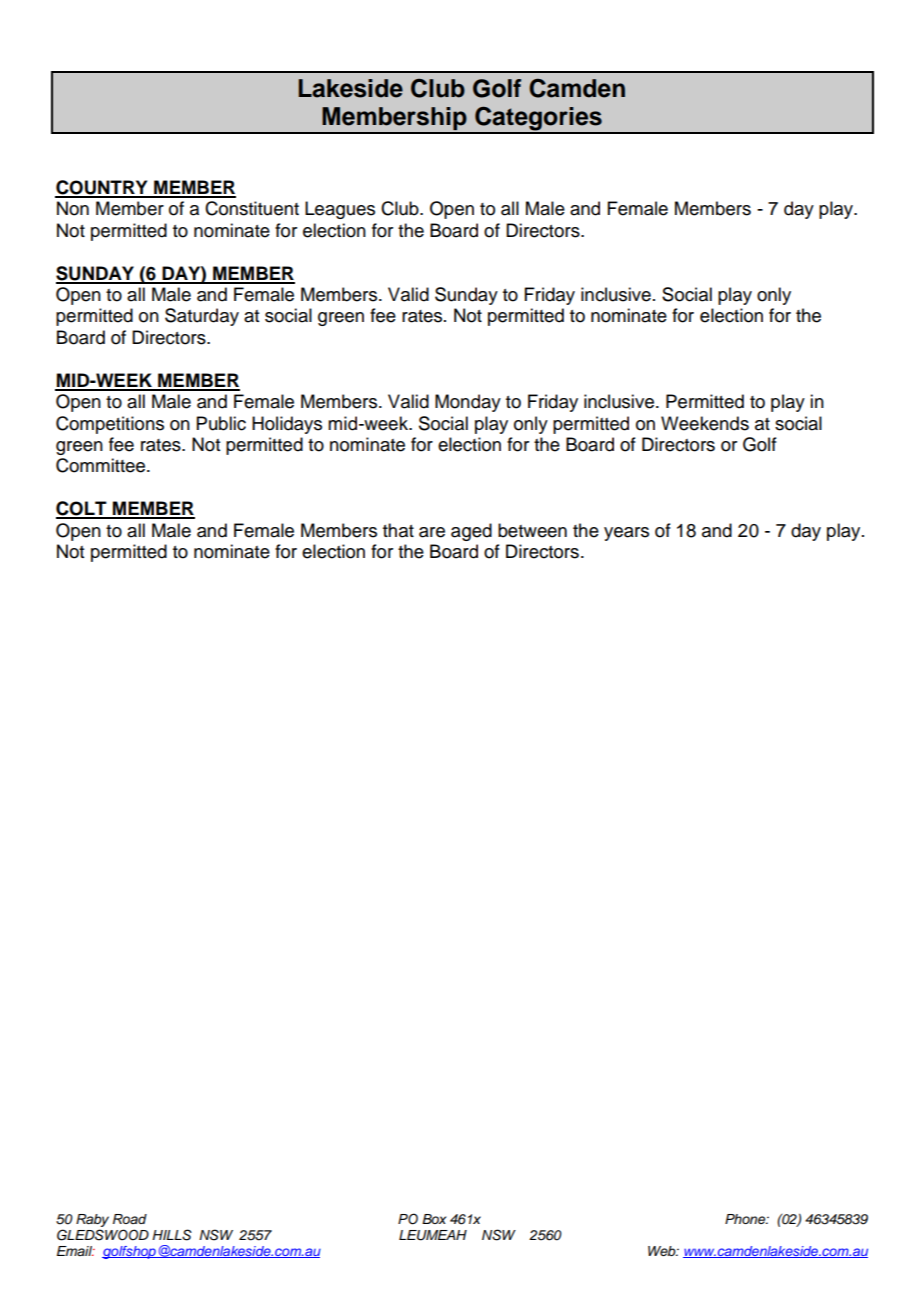  Describe the element at coordinates (398, 530) in the screenshot. I see `that` at that location.
